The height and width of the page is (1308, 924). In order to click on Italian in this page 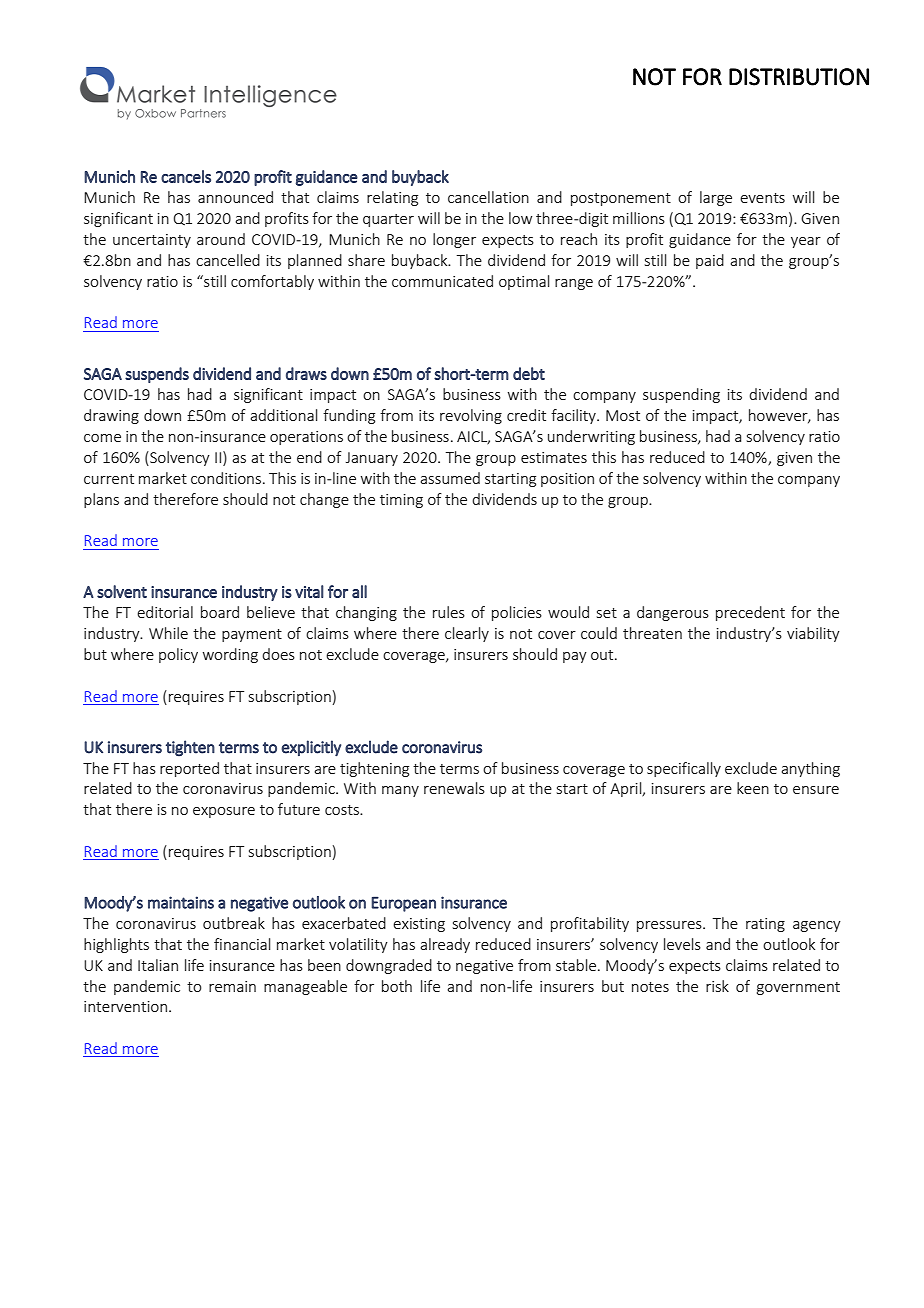, I will do `click(158, 965)`.
